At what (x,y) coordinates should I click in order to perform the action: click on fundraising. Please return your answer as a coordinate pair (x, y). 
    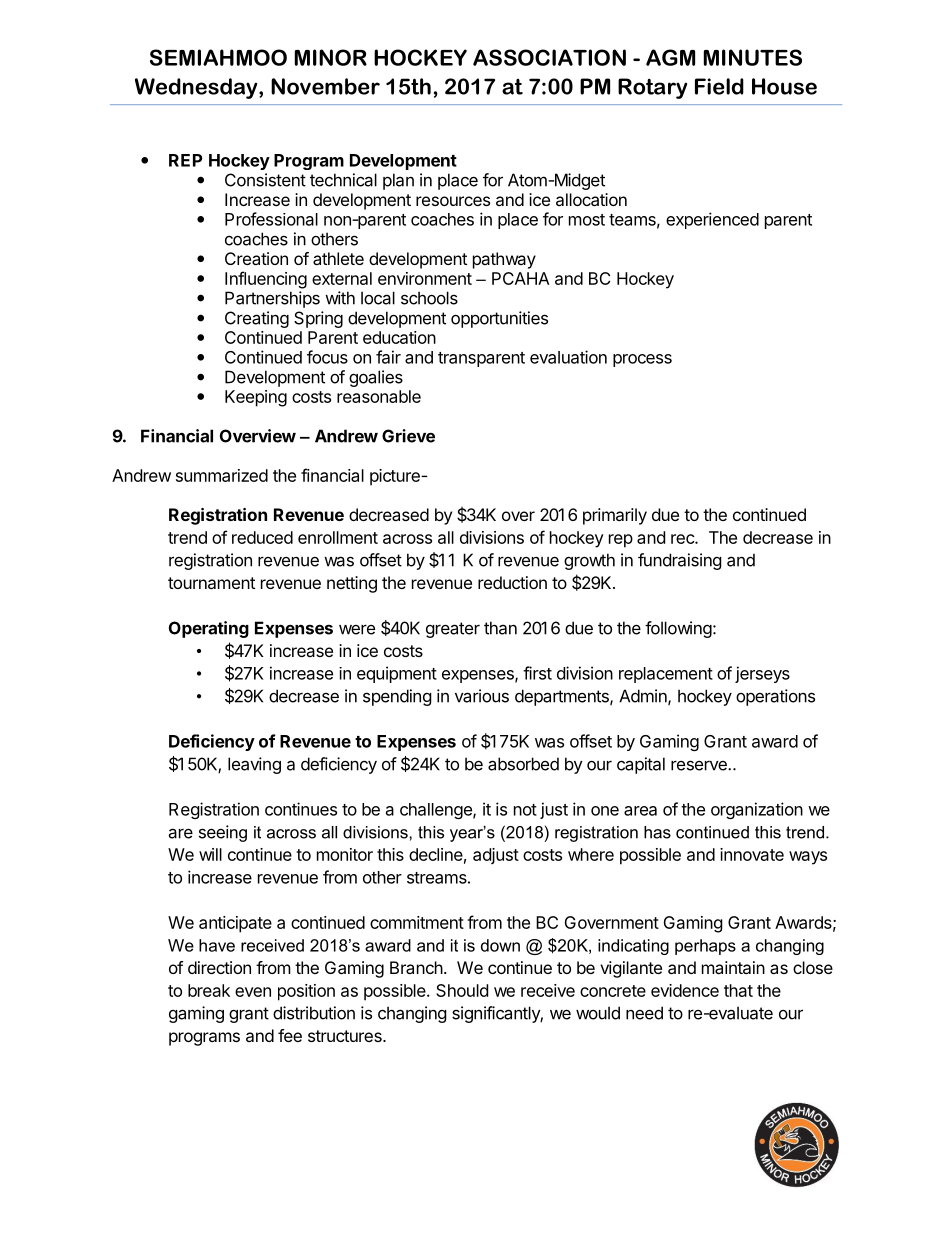
    Looking at the image, I should click on (680, 561).
